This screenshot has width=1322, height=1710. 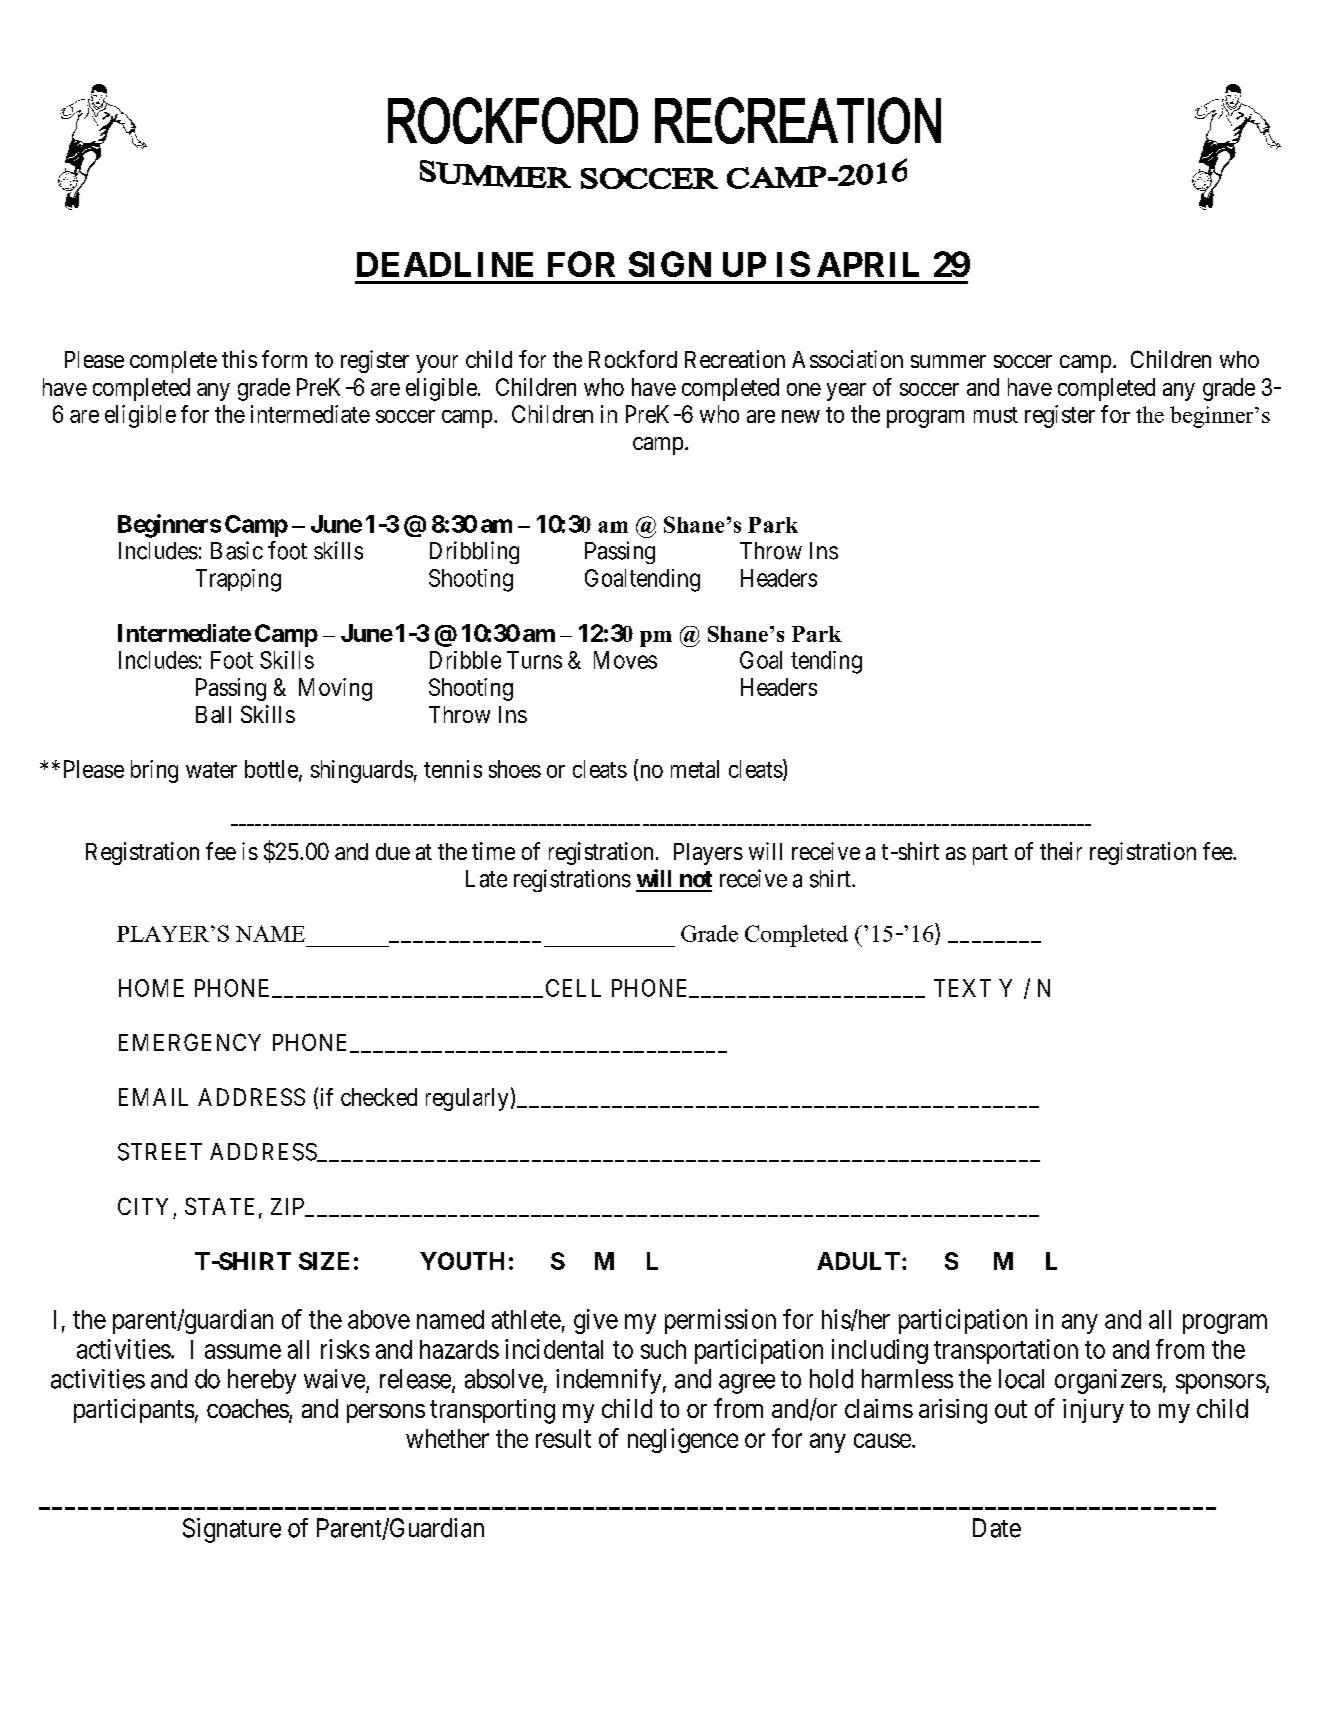 What do you see at coordinates (633, 359) in the screenshot?
I see `Rockford` at bounding box center [633, 359].
